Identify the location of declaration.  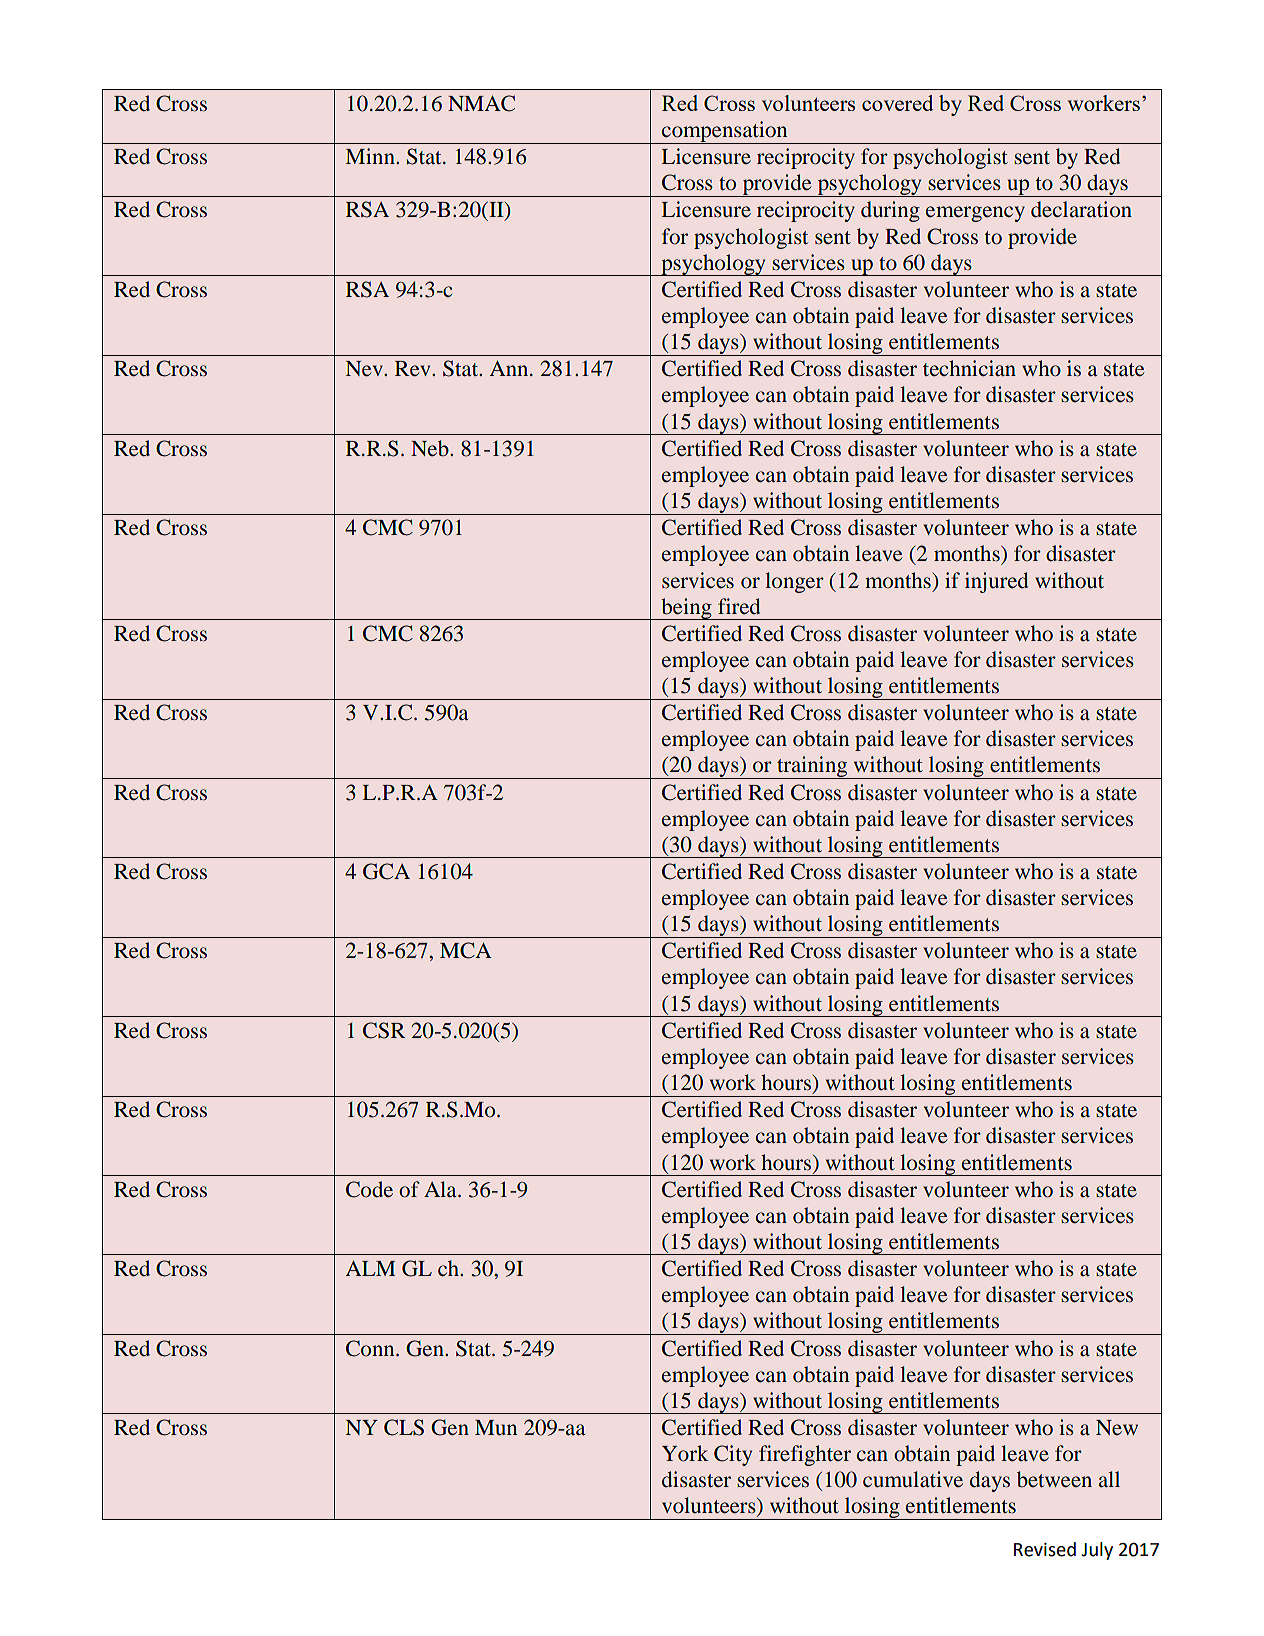
(1081, 209).
